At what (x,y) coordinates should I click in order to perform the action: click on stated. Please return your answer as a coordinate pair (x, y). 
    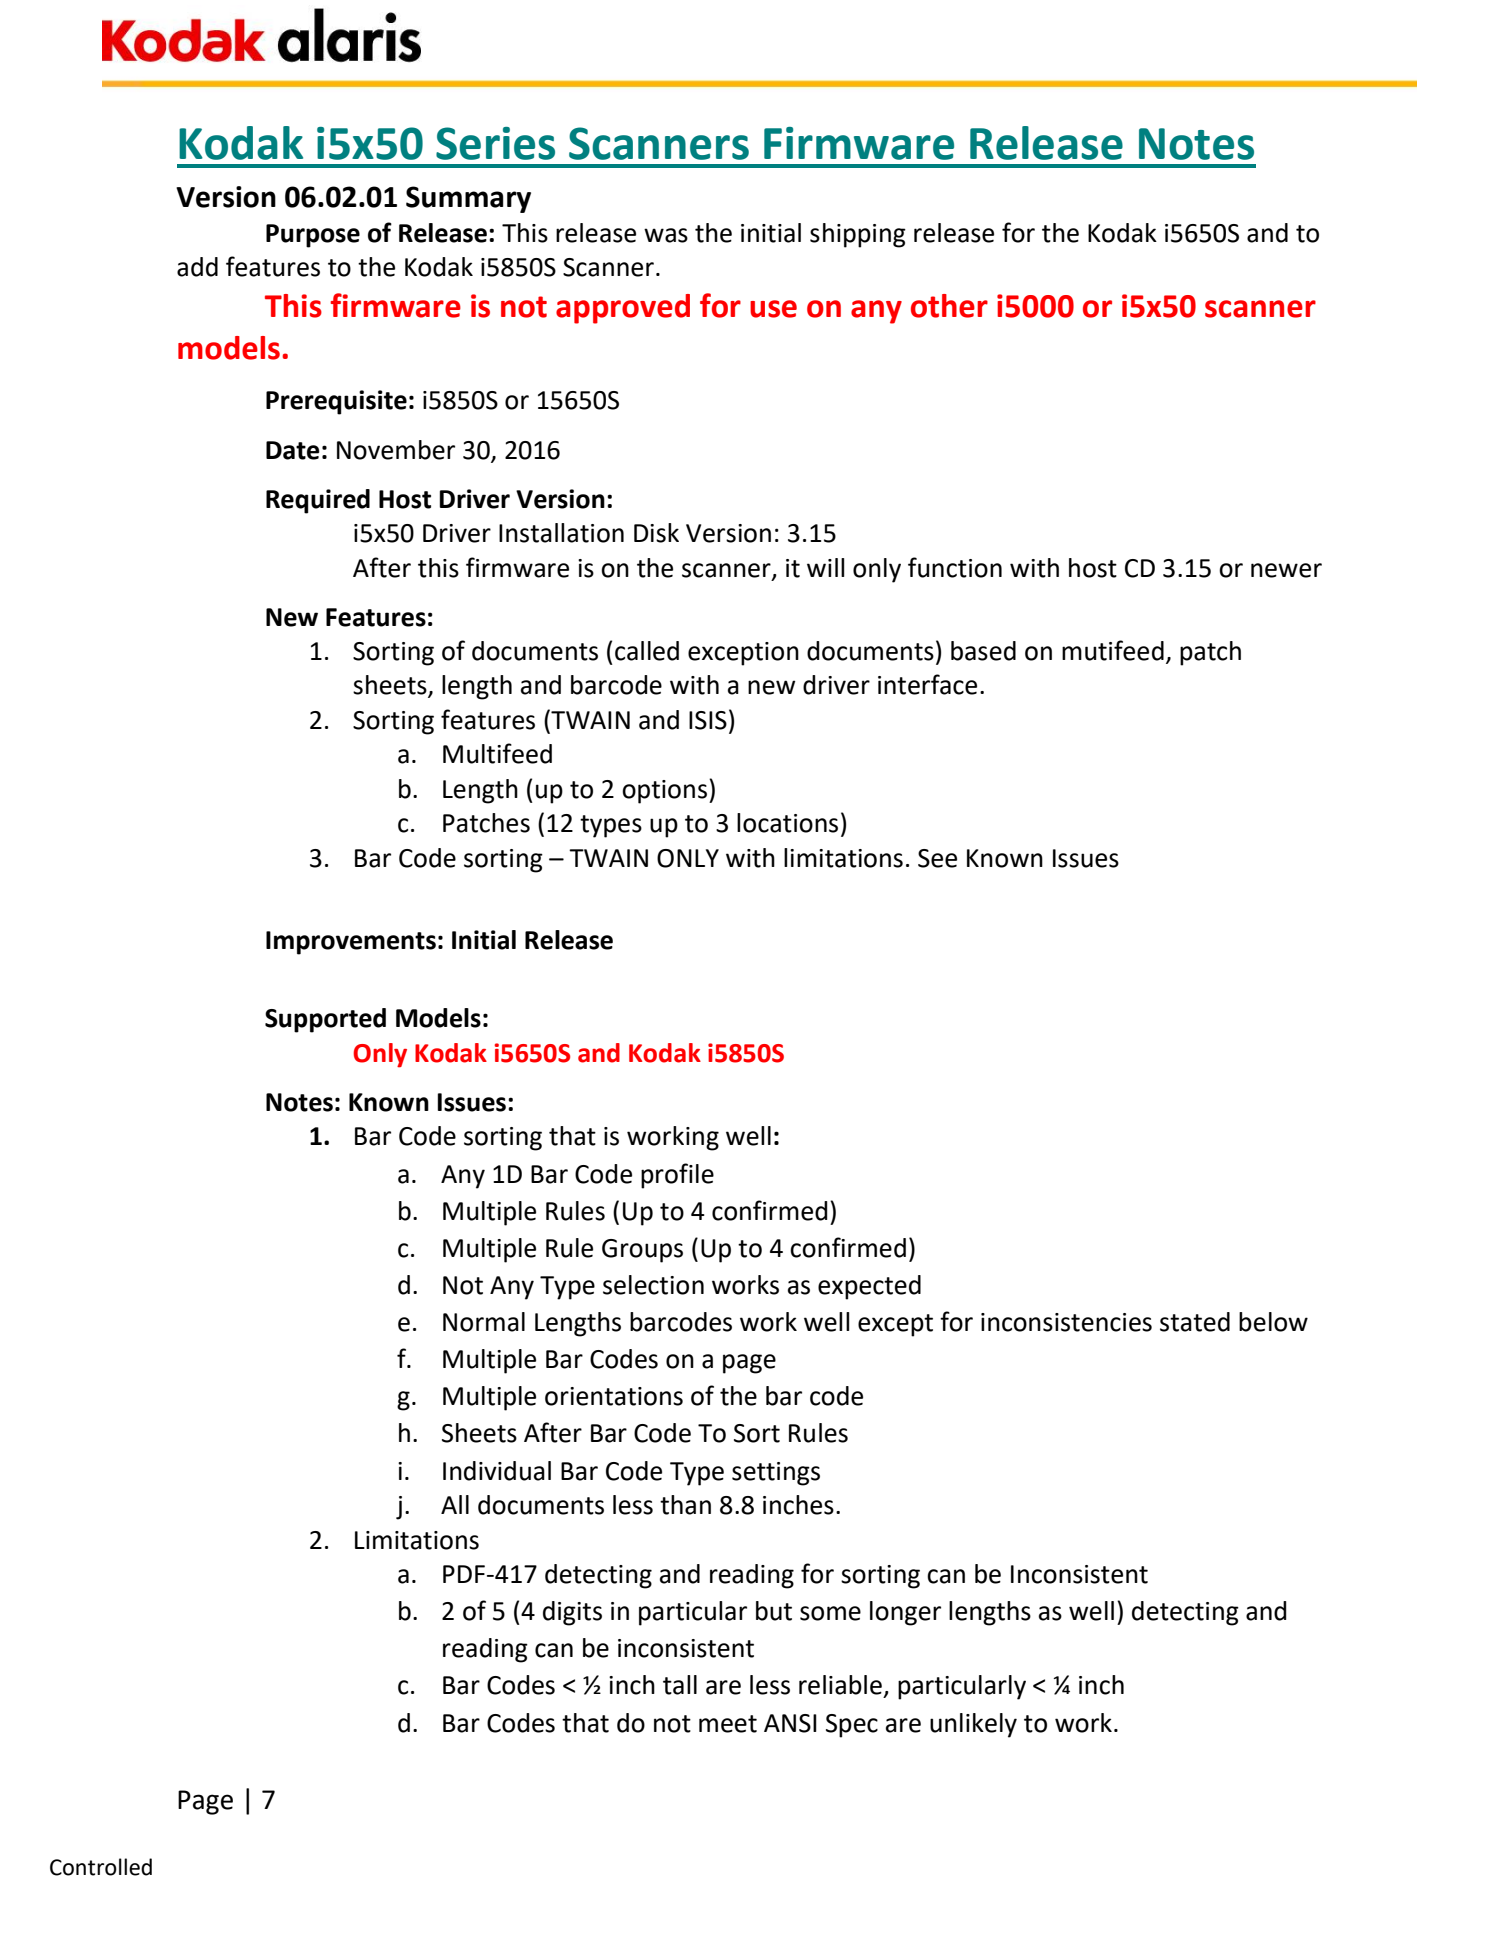
    Looking at the image, I should click on (1195, 1322).
